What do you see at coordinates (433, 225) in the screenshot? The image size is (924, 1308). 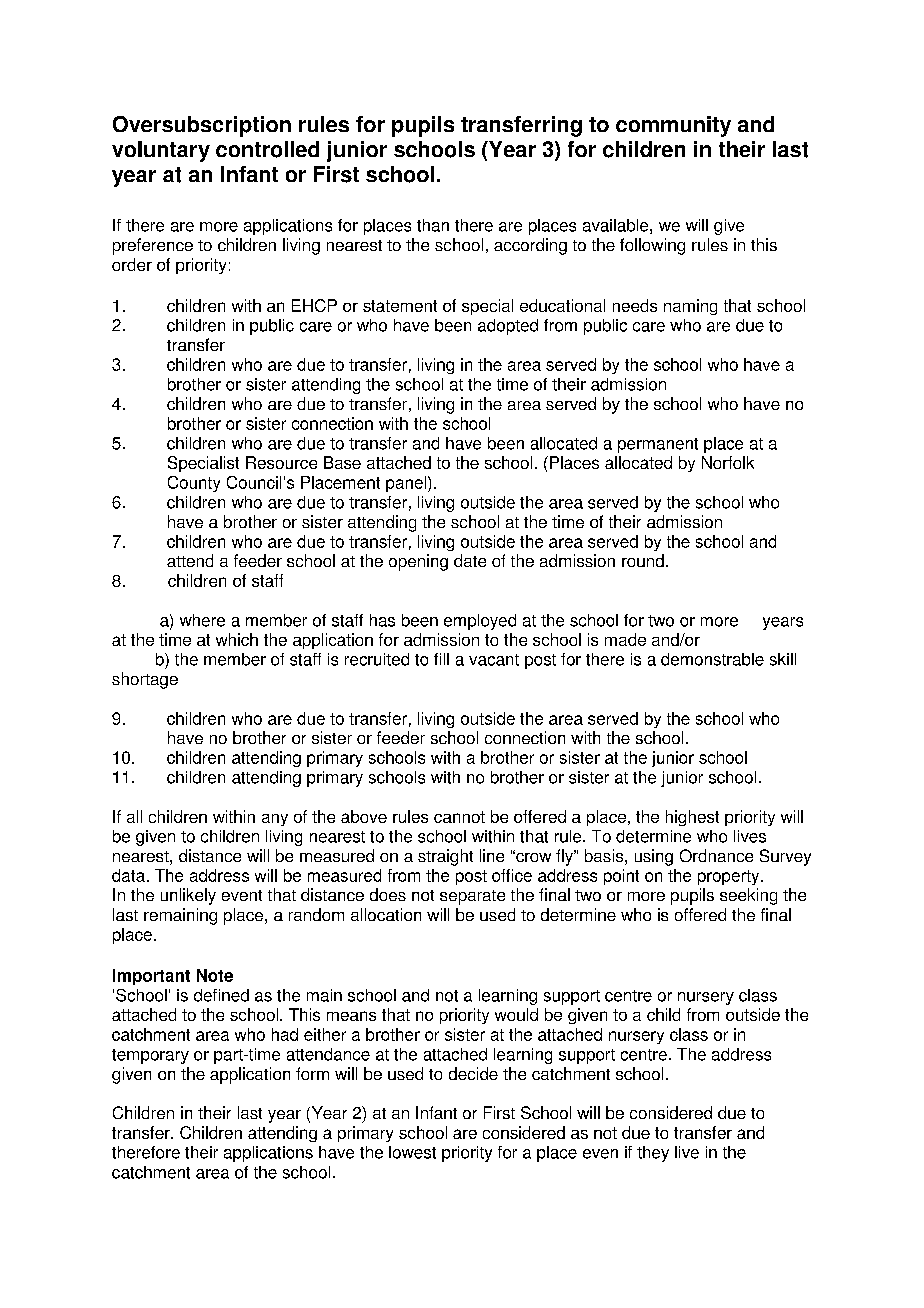 I see `than` at bounding box center [433, 225].
